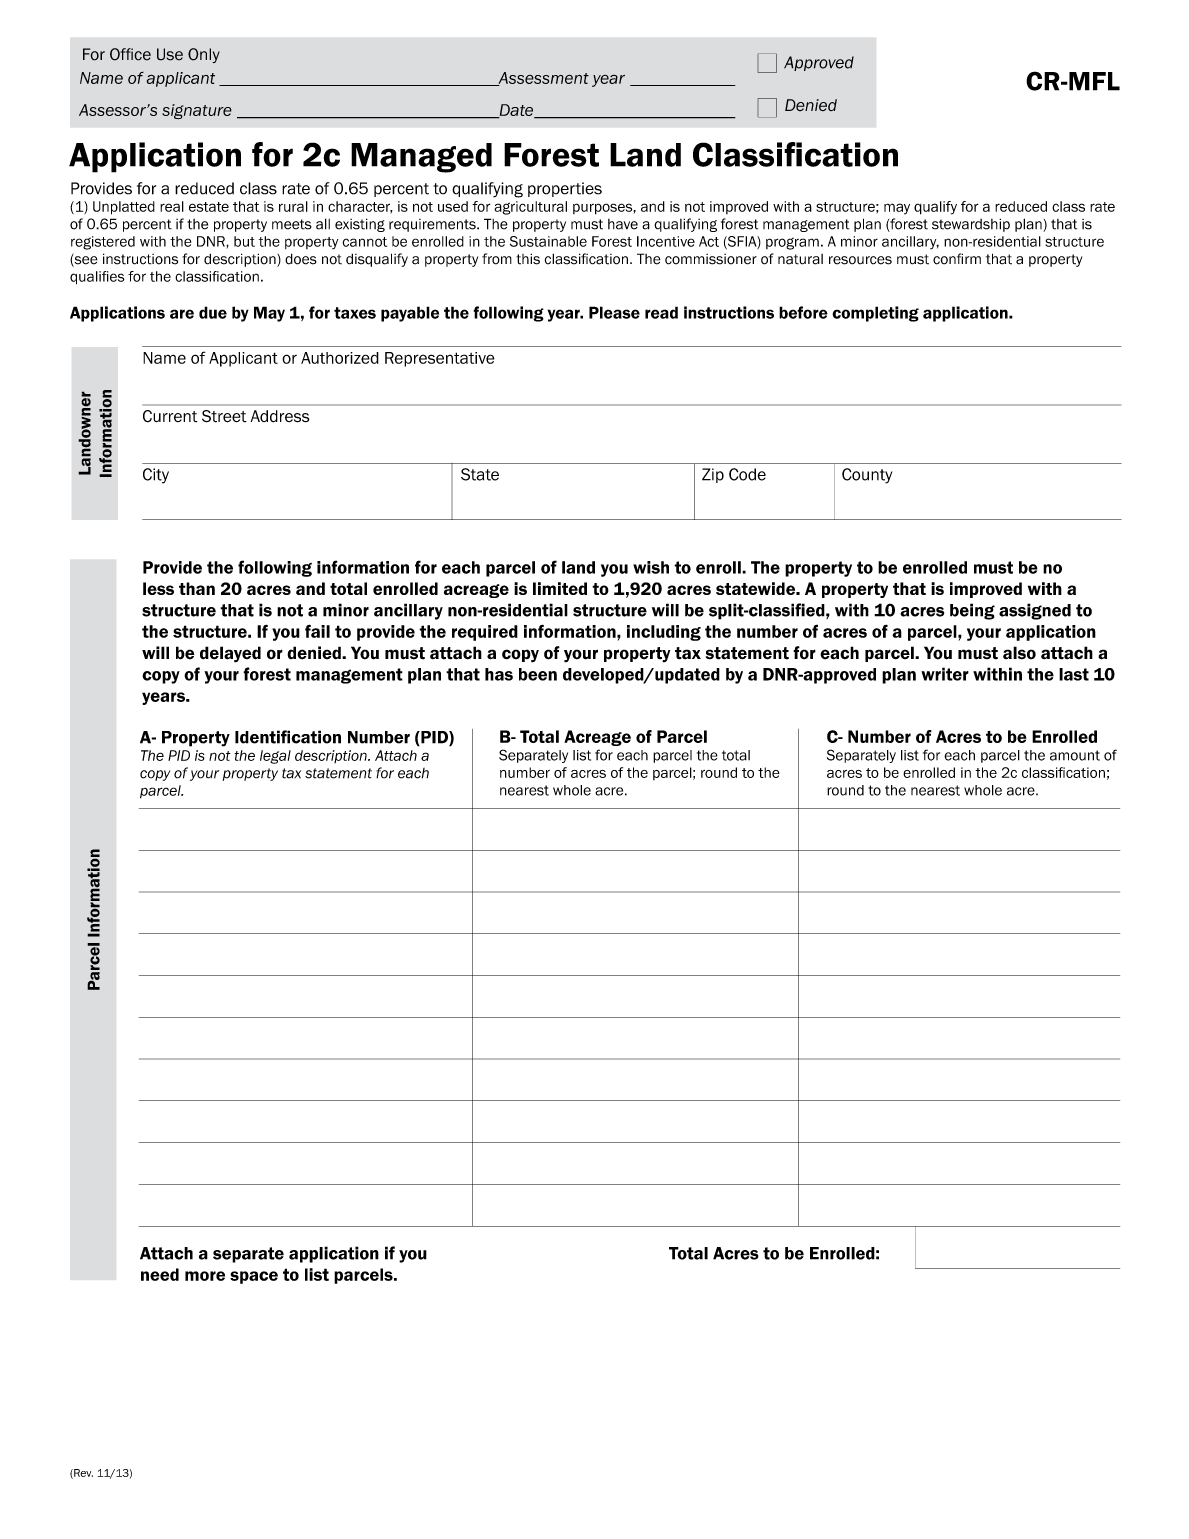 Image resolution: width=1189 pixels, height=1539 pixels. What do you see at coordinates (254, 1277) in the document?
I see `space` at bounding box center [254, 1277].
